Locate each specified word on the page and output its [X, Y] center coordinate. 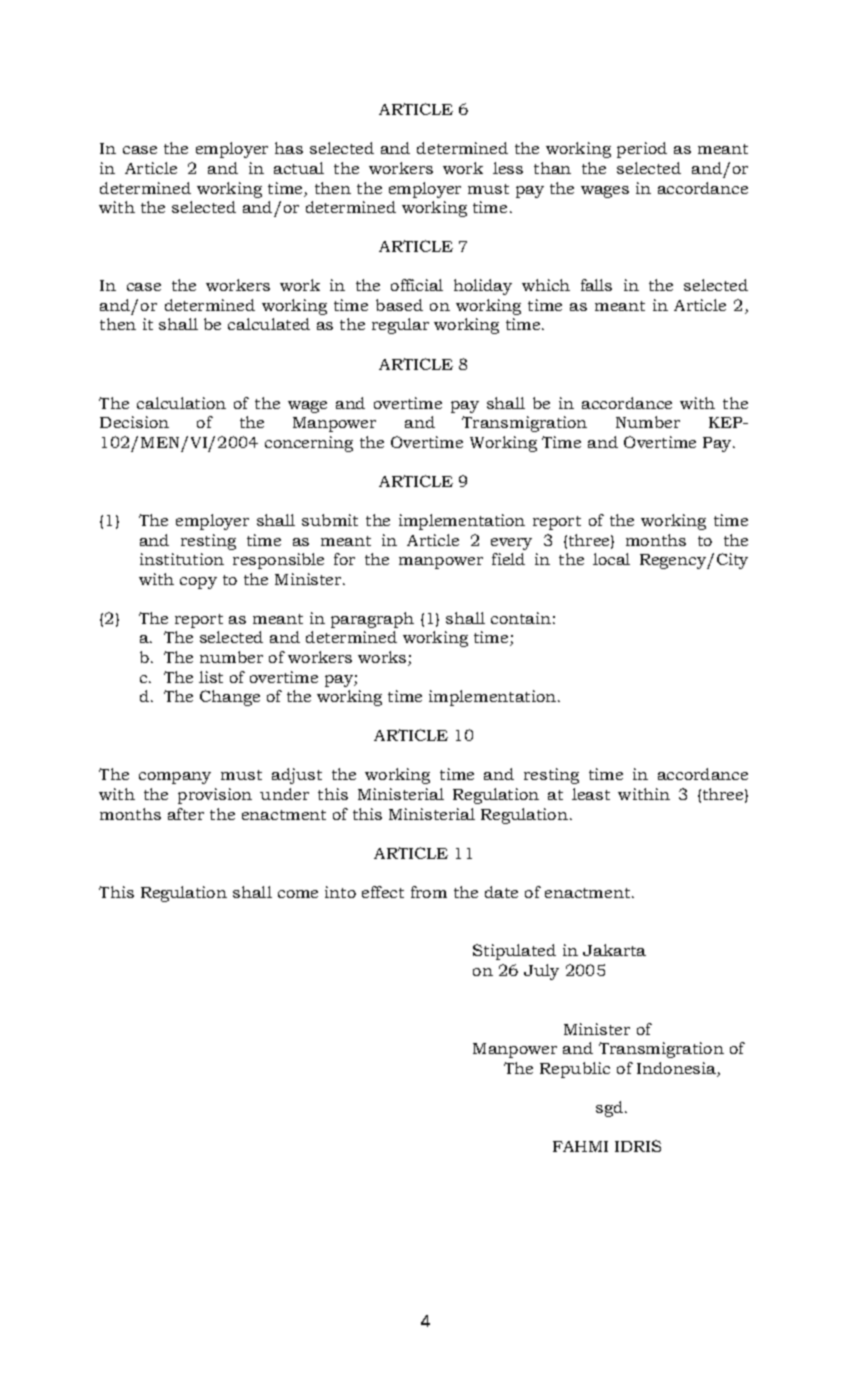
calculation [181, 403]
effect [383, 892]
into [340, 892]
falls [596, 285]
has [289, 148]
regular [400, 326]
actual [299, 168]
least [591, 794]
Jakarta [614, 950]
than [552, 168]
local [611, 559]
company [175, 778]
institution [182, 559]
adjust [297, 776]
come [298, 894]
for [344, 559]
